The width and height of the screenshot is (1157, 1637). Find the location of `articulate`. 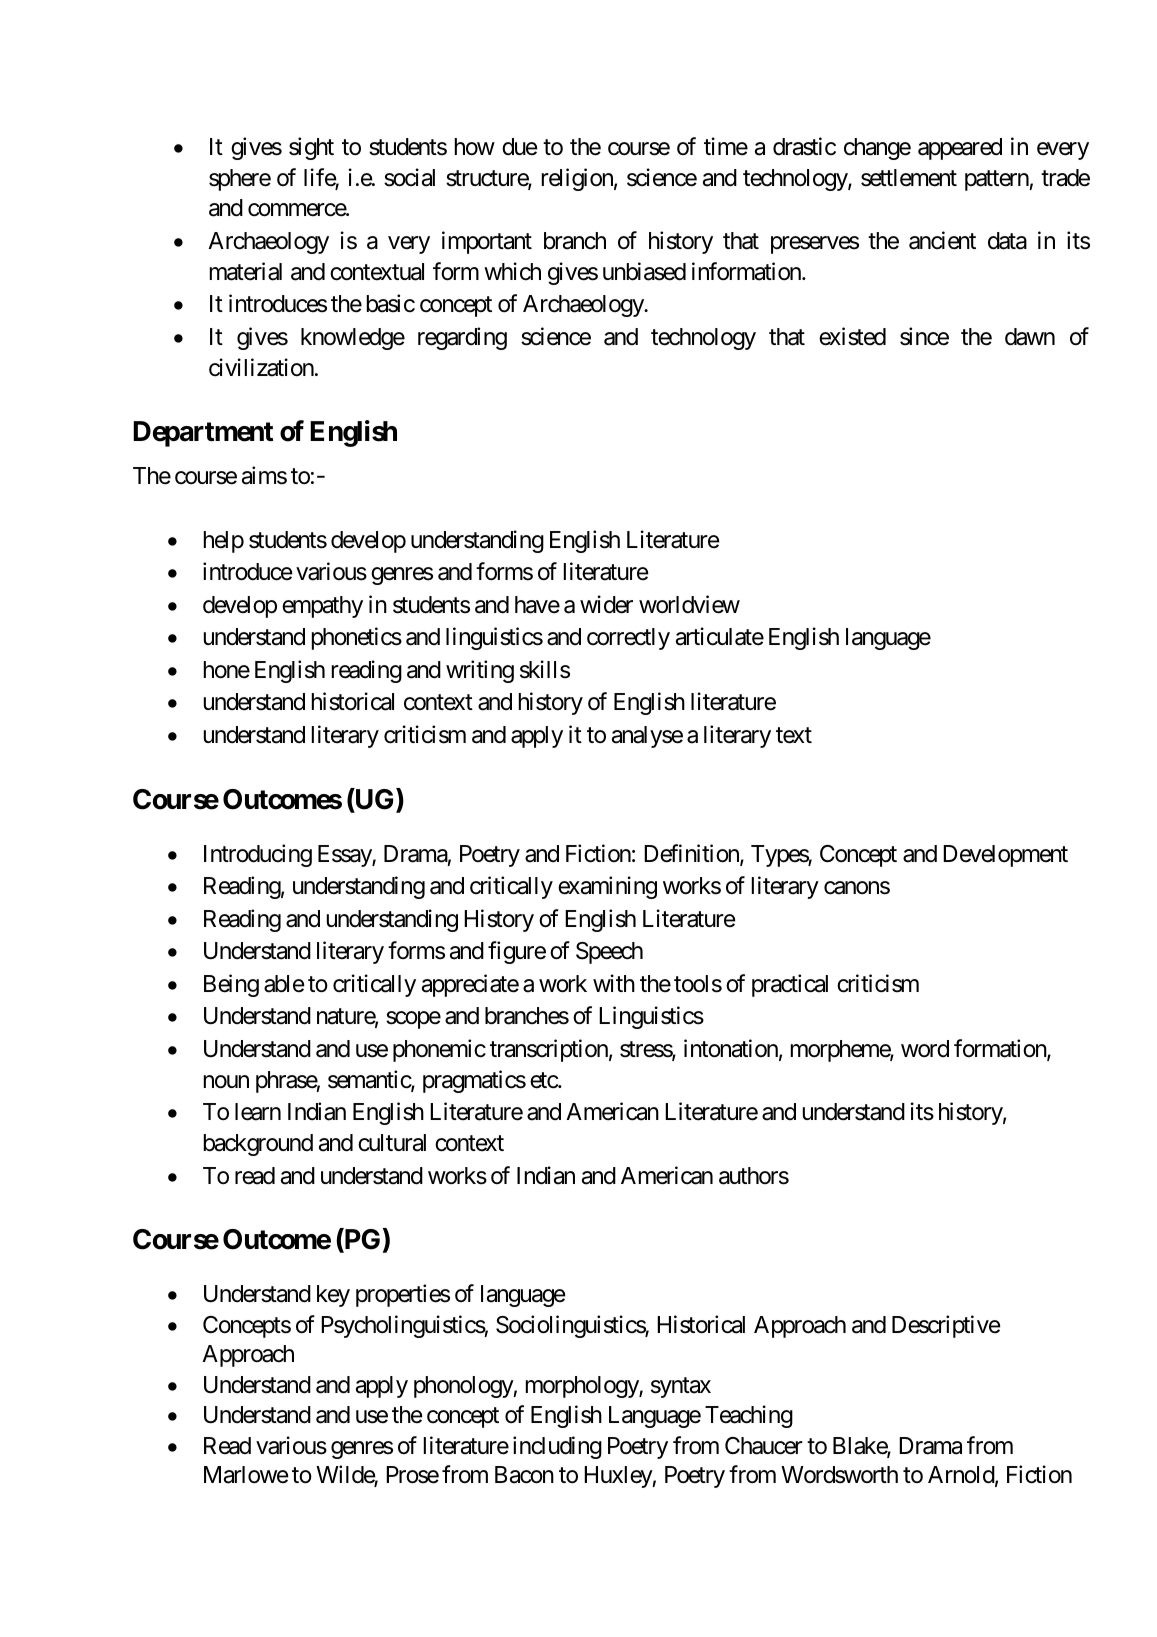

articulate is located at coordinates (720, 636).
